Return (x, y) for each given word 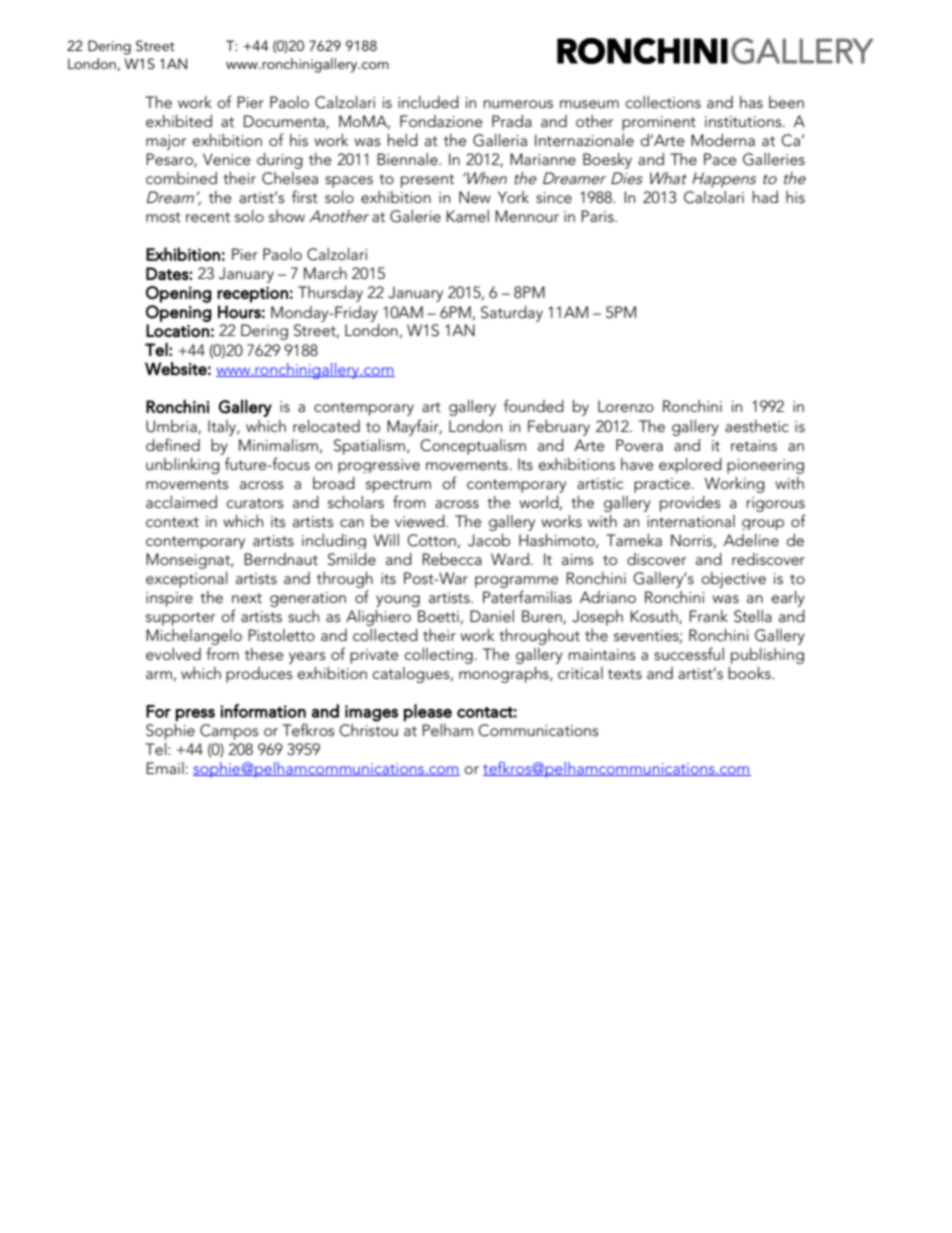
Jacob (489, 540)
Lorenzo (626, 406)
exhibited (179, 121)
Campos (229, 732)
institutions (744, 121)
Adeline (751, 540)
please (428, 712)
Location (177, 330)
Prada (512, 121)
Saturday (512, 314)
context (172, 522)
